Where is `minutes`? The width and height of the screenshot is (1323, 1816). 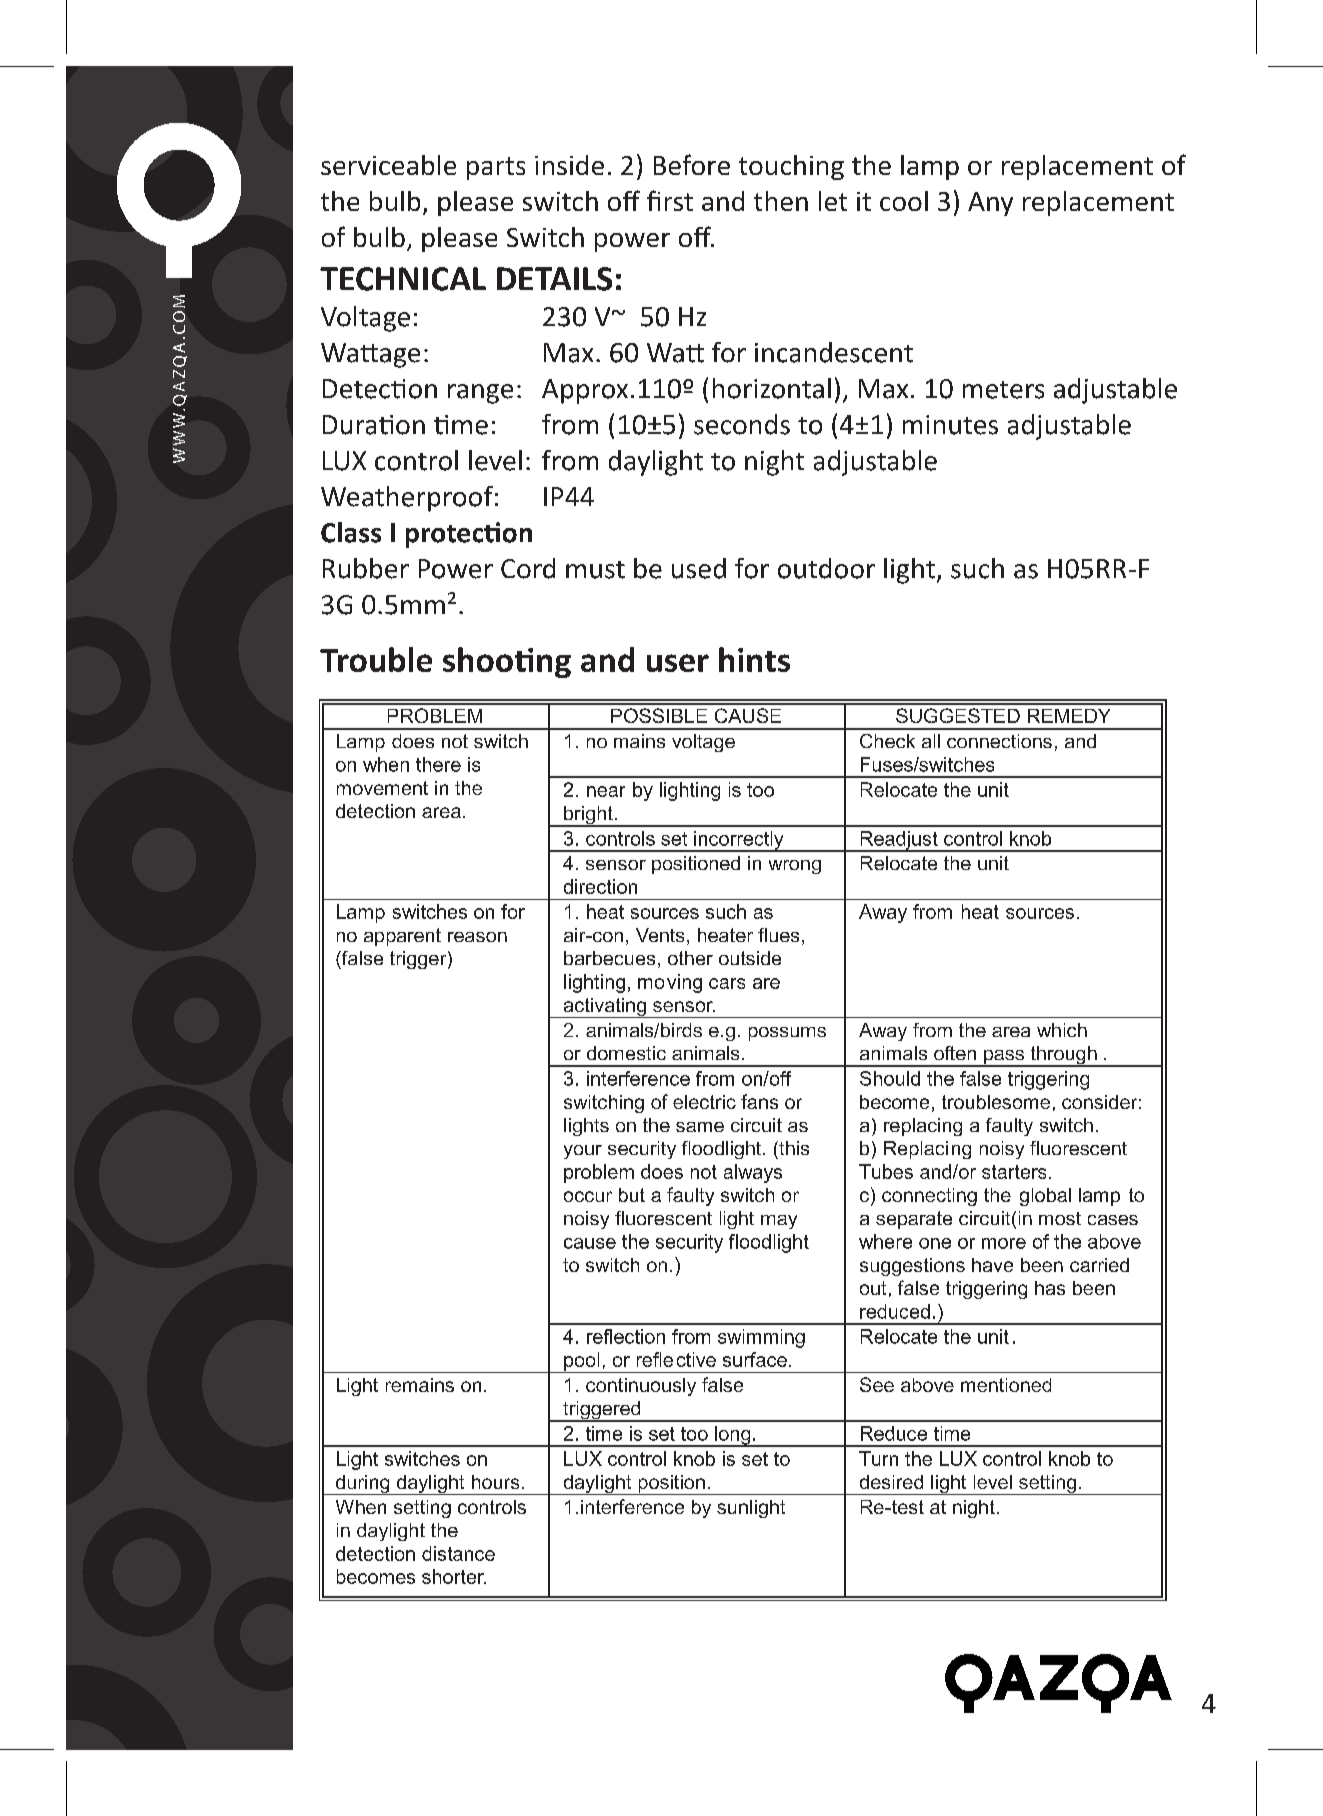 minutes is located at coordinates (950, 425).
